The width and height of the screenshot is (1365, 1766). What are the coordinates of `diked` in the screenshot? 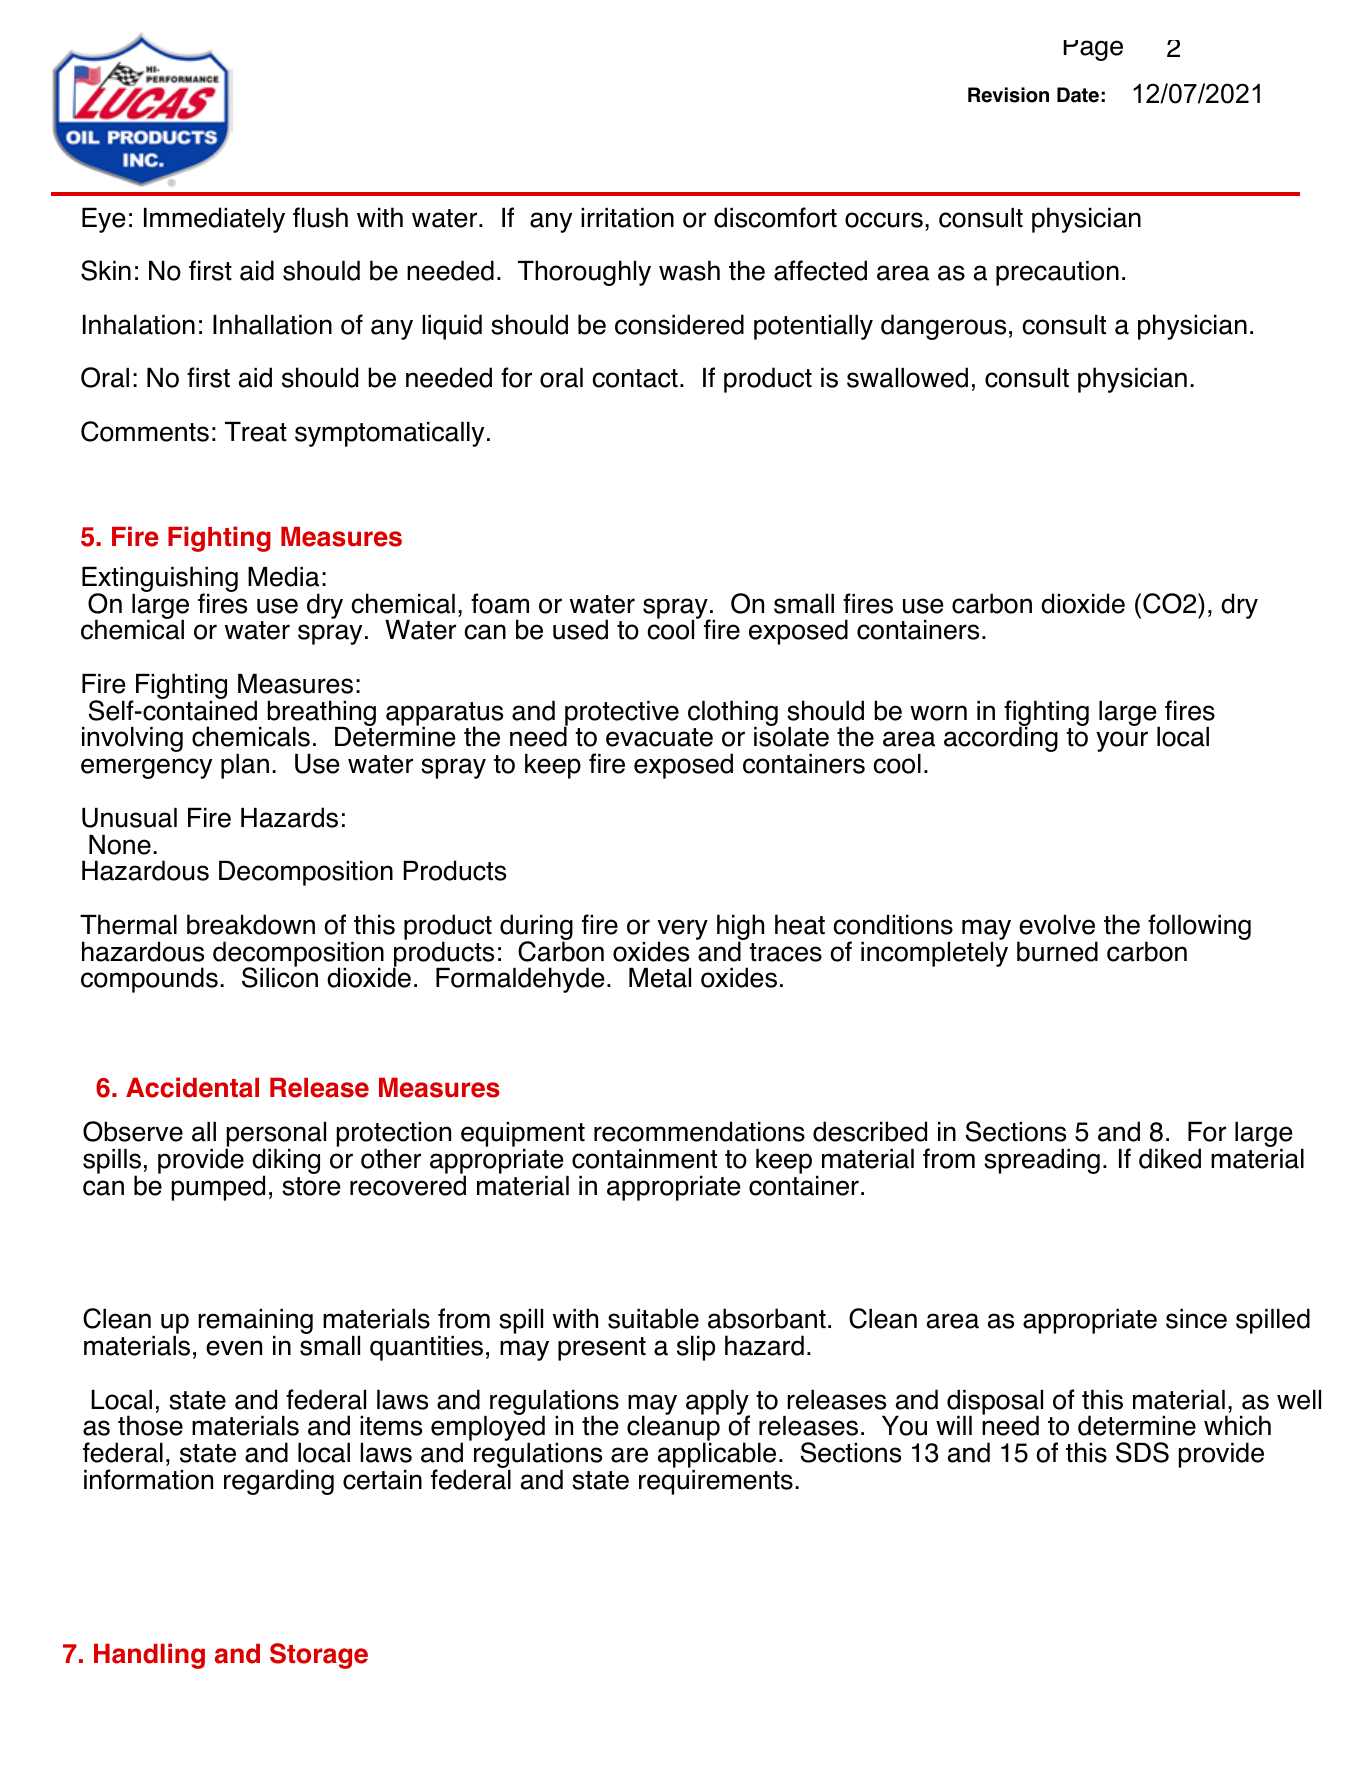 It's located at (1170, 1158).
